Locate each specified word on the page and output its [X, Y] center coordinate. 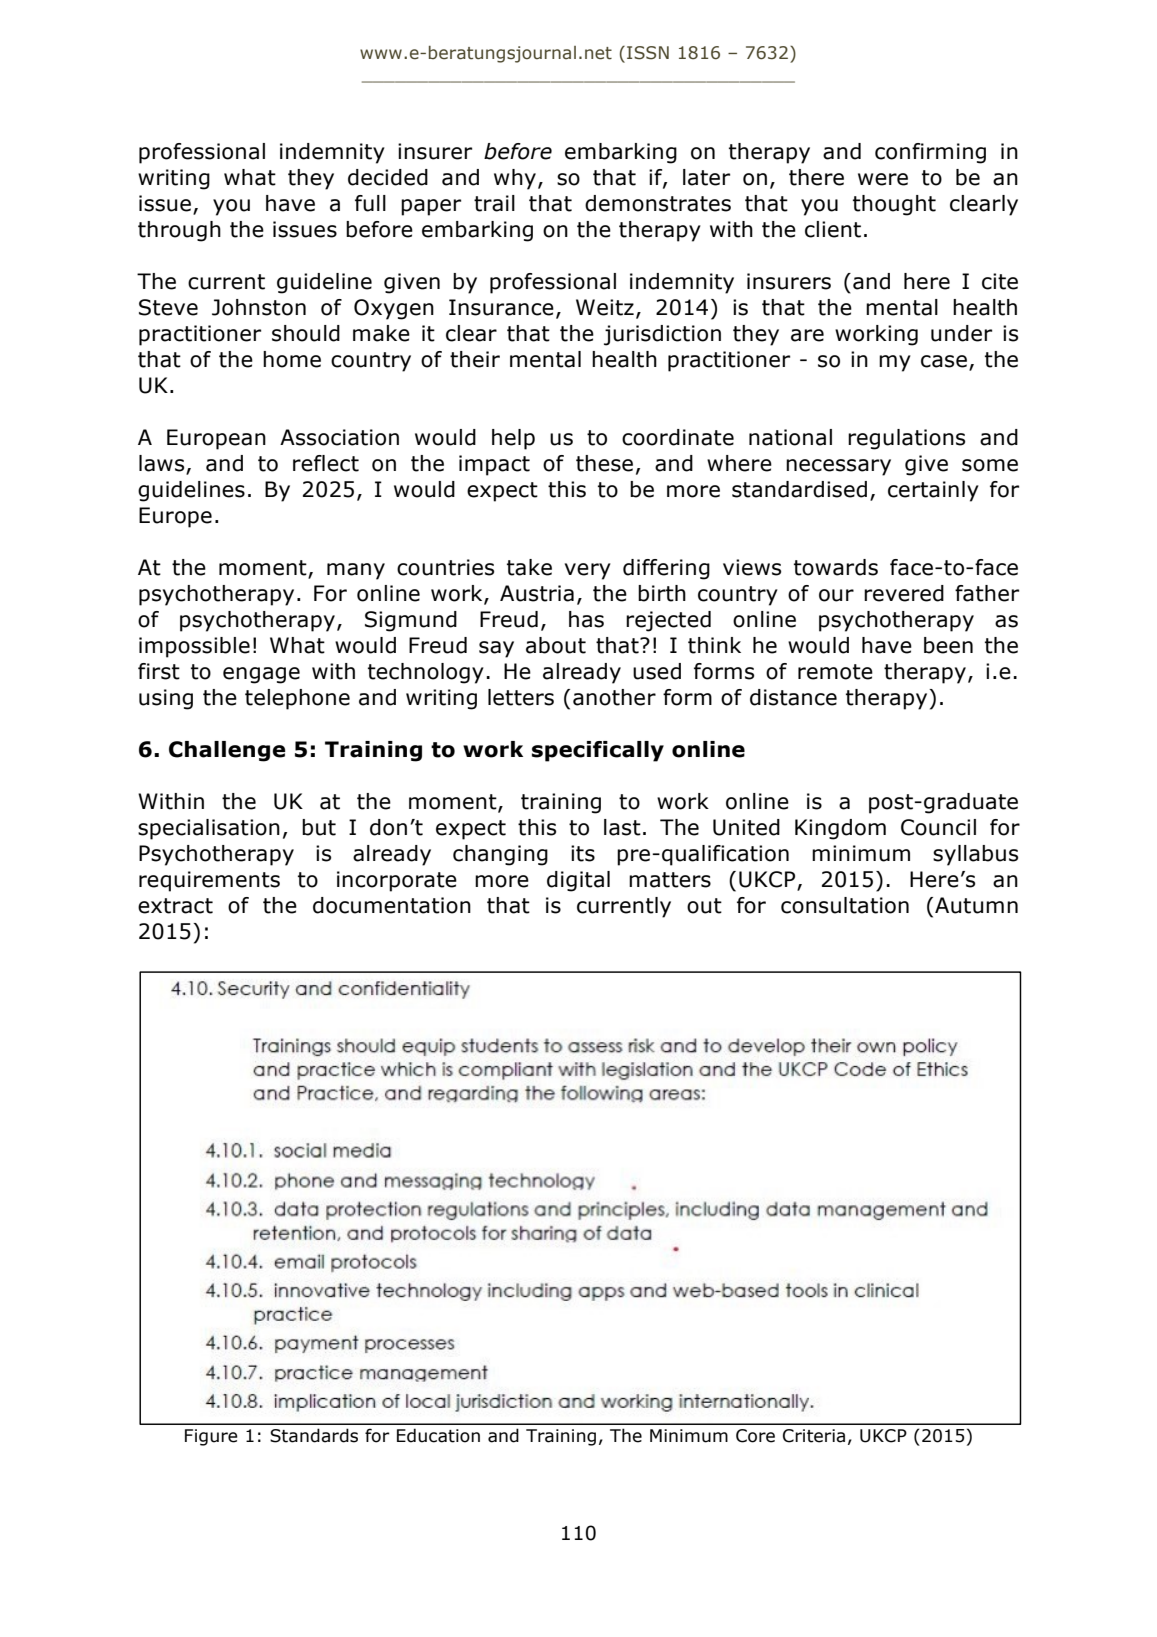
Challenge [227, 751]
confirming [930, 153]
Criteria [814, 1436]
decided [388, 177]
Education [438, 1435]
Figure [211, 1437]
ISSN [648, 53]
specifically [598, 751]
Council [938, 827]
